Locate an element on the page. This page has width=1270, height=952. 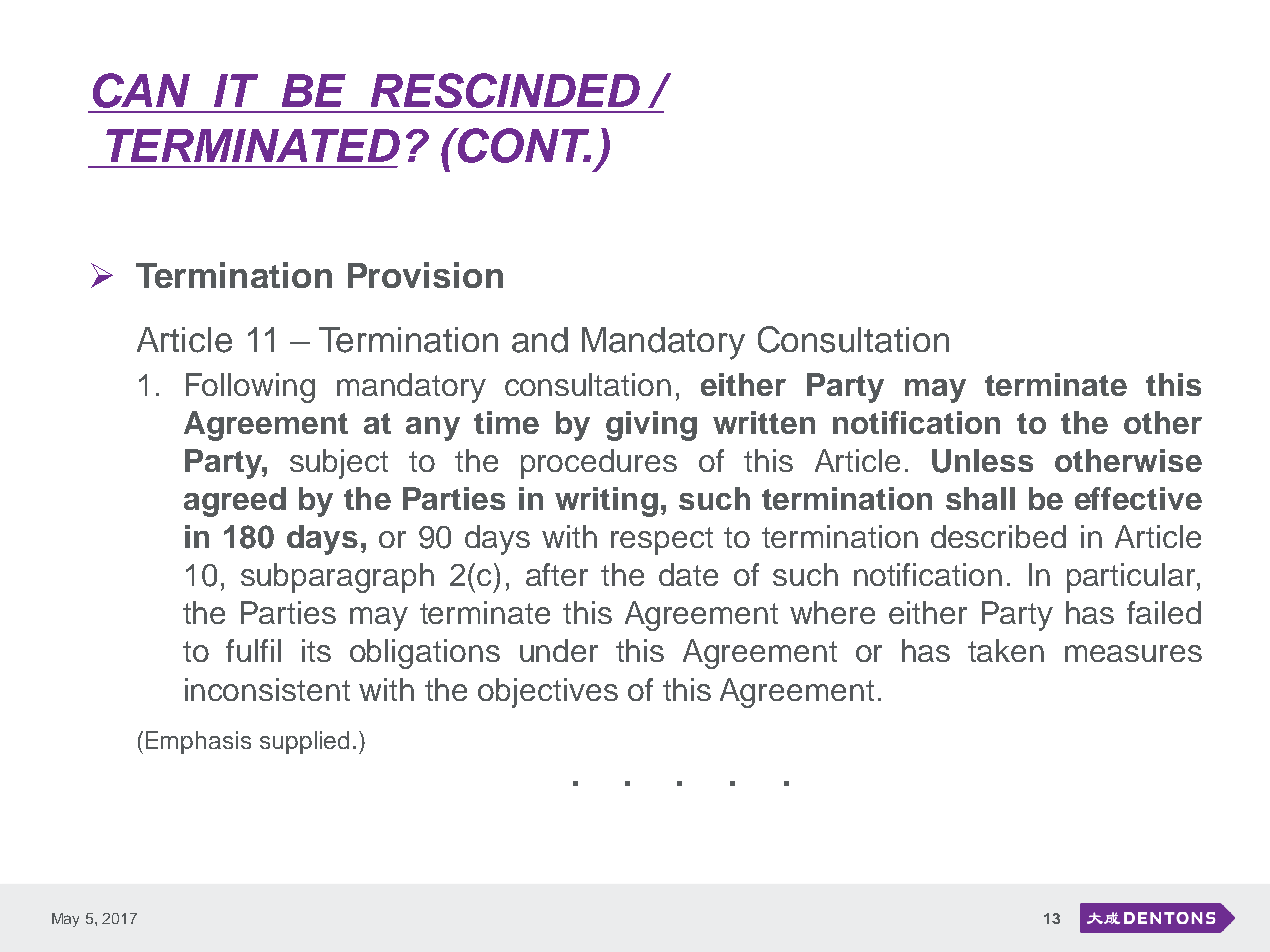
Following is located at coordinates (250, 388).
